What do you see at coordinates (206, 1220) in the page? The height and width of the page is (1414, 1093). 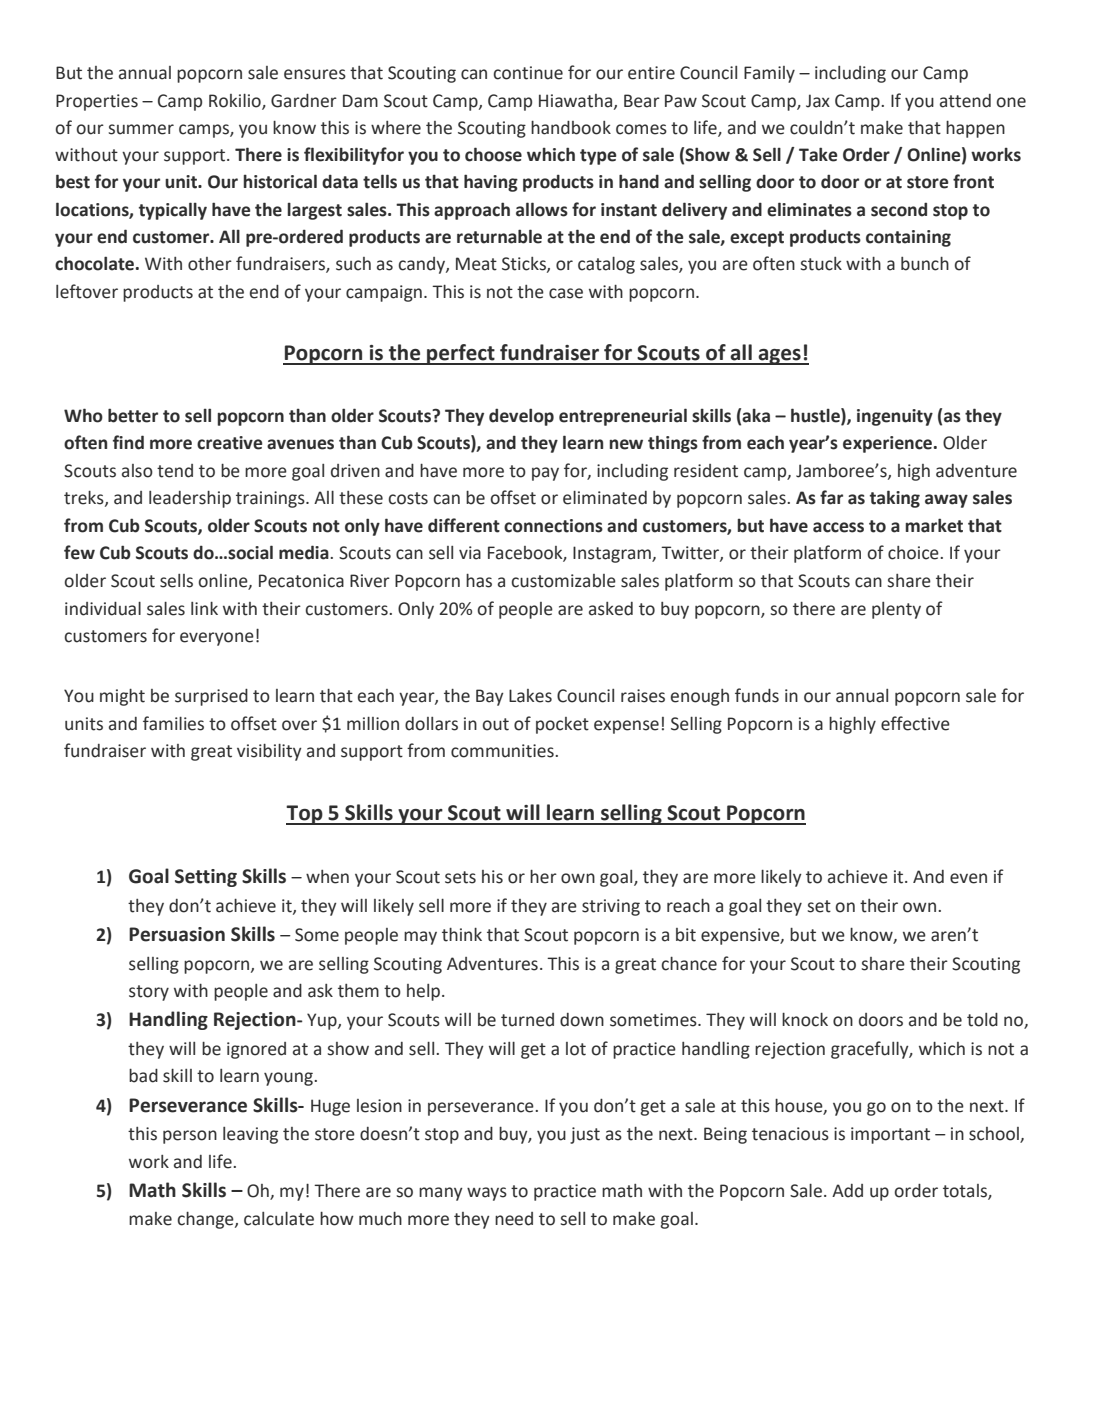 I see `change` at bounding box center [206, 1220].
